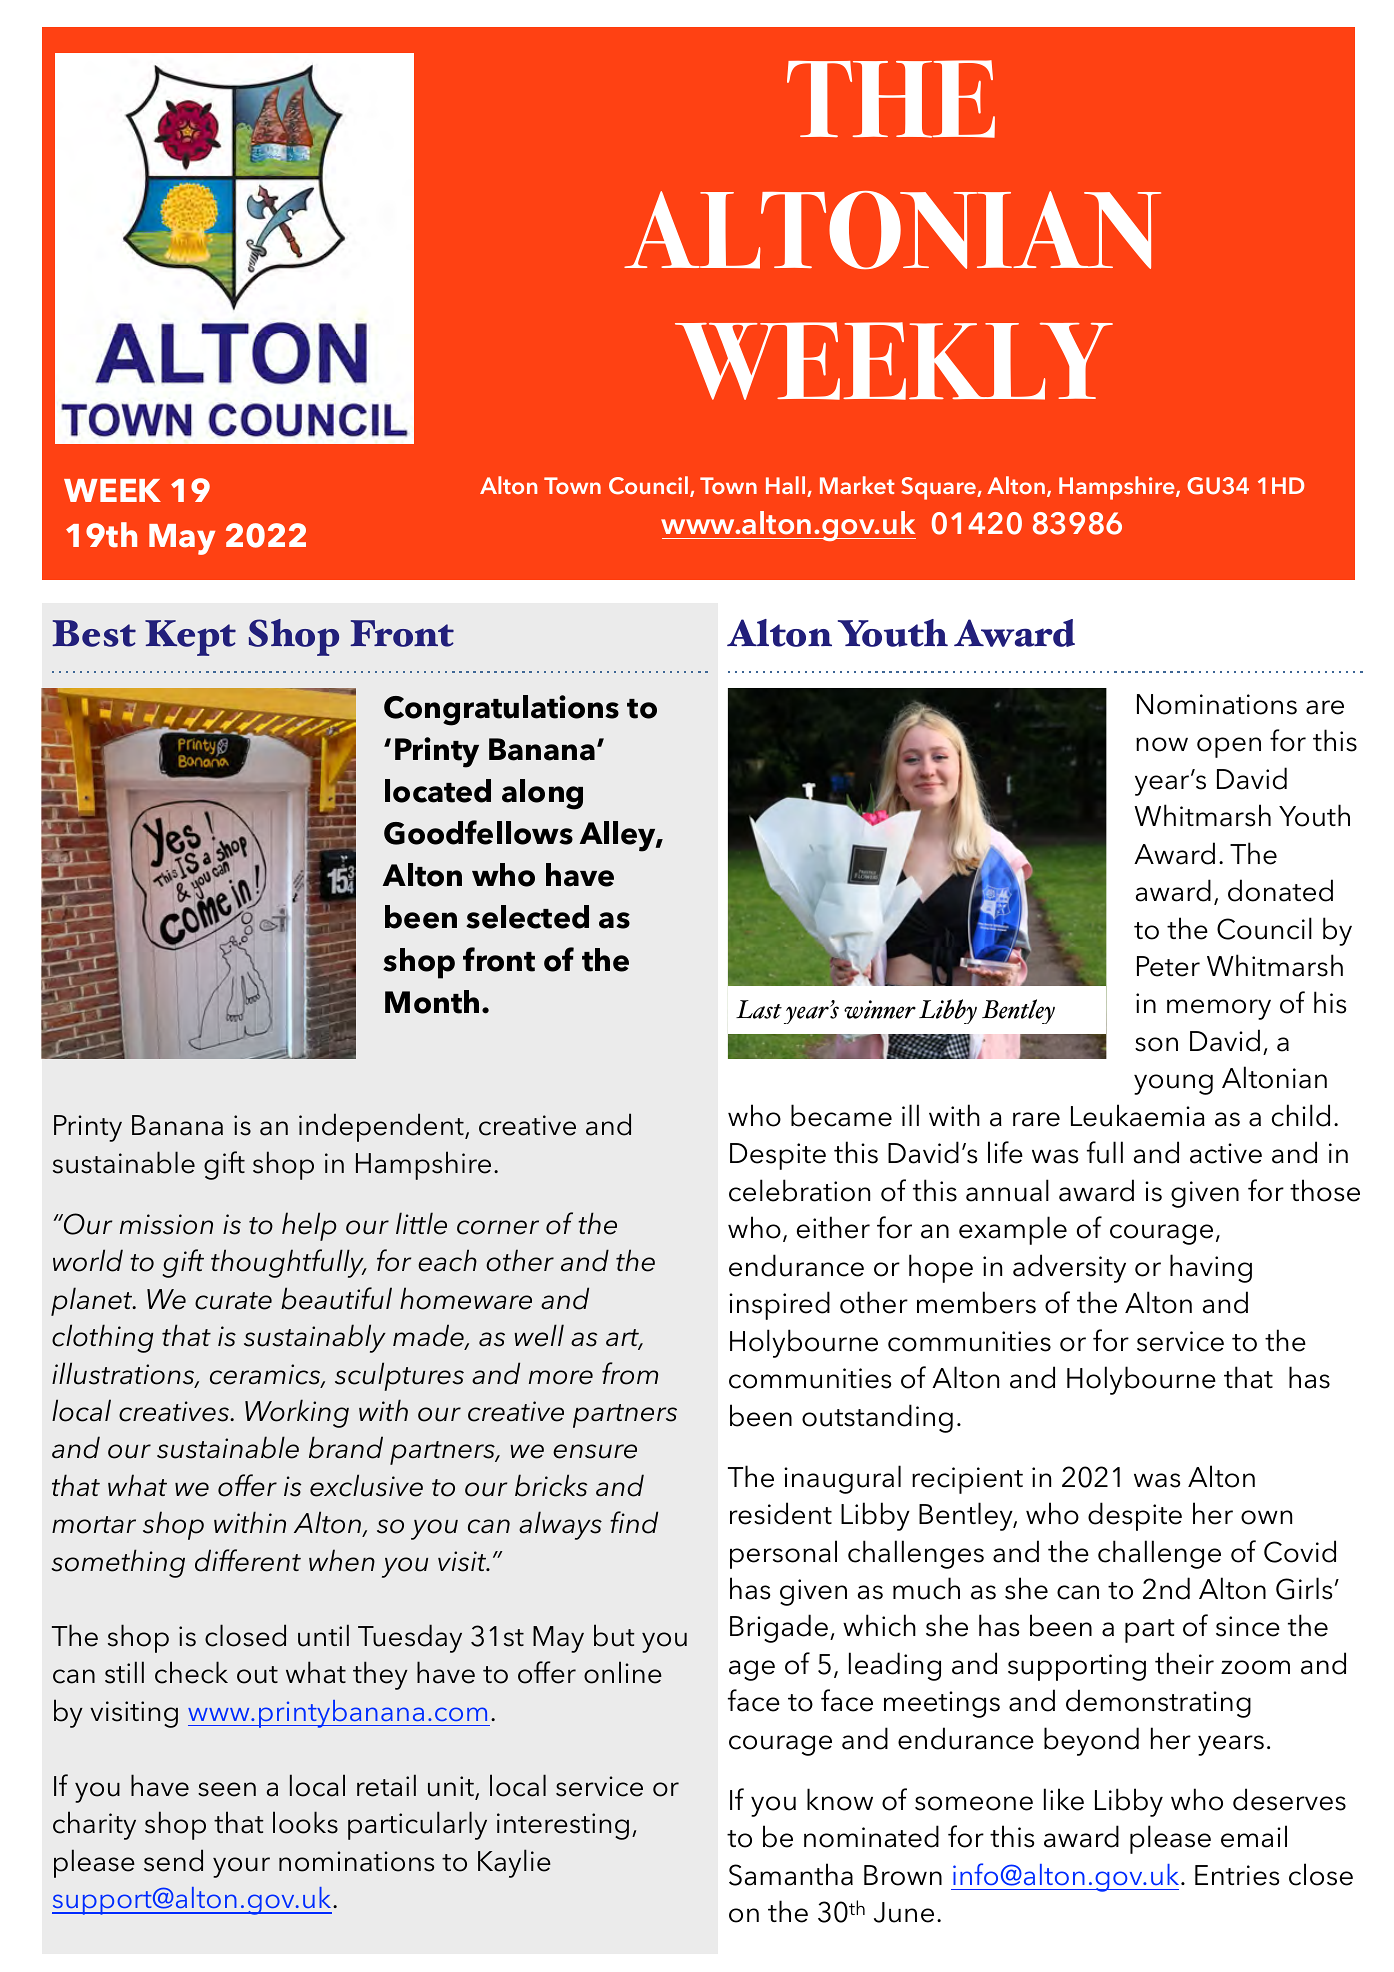 This screenshot has height=1972, width=1394. I want to click on Kept, so click(190, 638).
